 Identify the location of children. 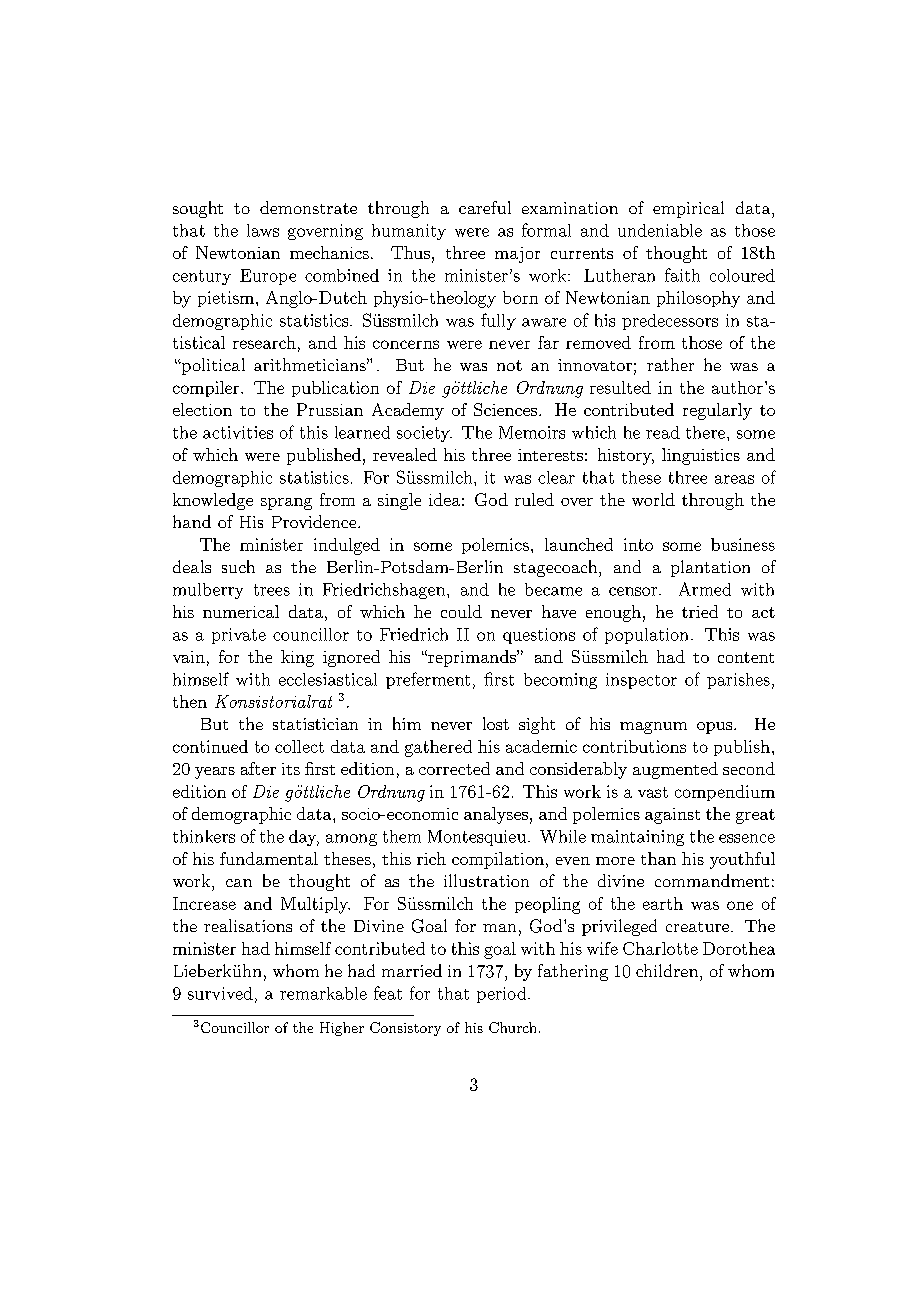
(668, 970).
